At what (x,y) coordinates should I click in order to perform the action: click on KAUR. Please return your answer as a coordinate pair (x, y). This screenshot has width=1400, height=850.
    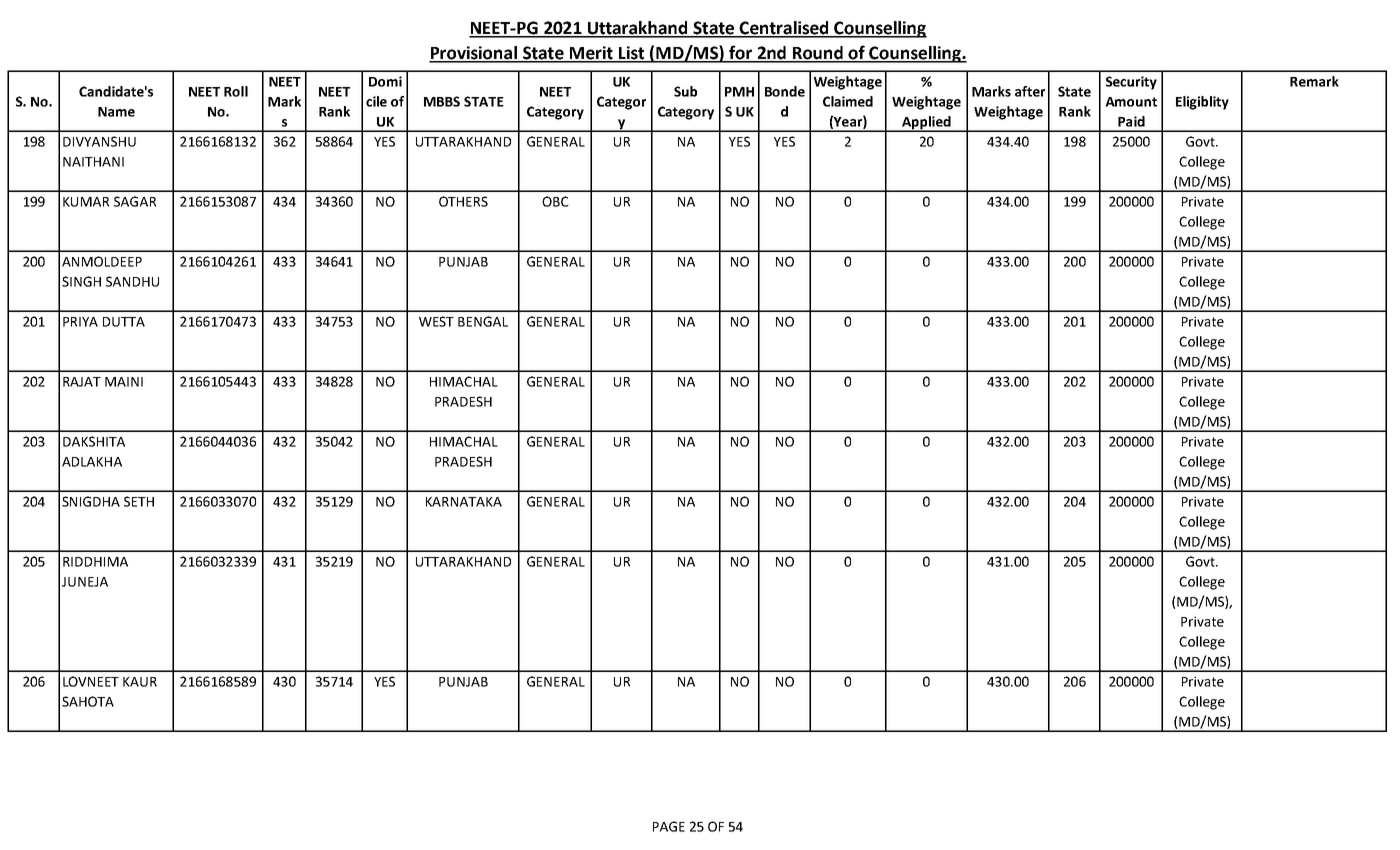
    Looking at the image, I should click on (140, 682).
